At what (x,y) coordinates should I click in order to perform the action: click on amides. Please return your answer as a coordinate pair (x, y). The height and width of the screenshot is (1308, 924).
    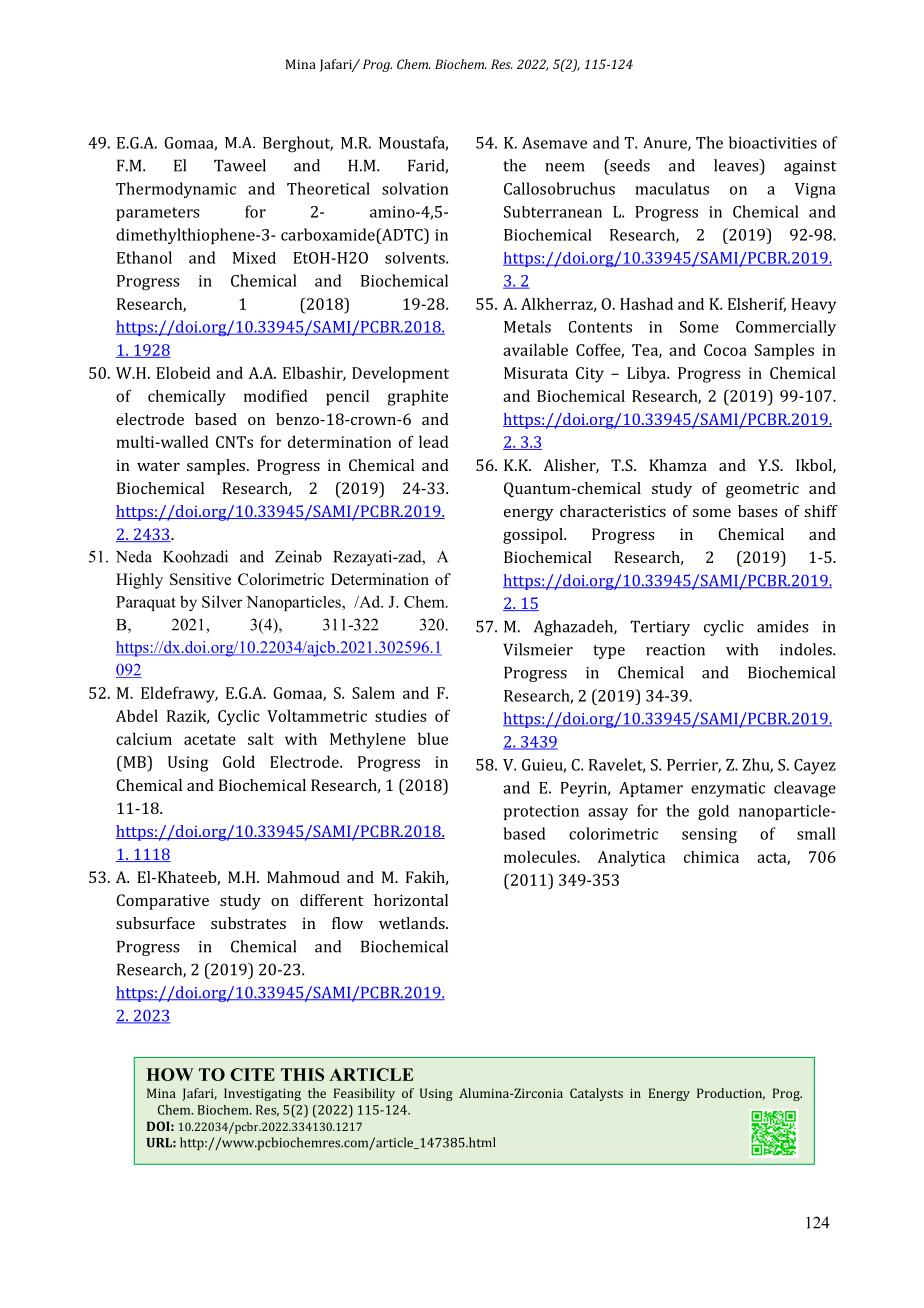
    Looking at the image, I should click on (782, 626).
